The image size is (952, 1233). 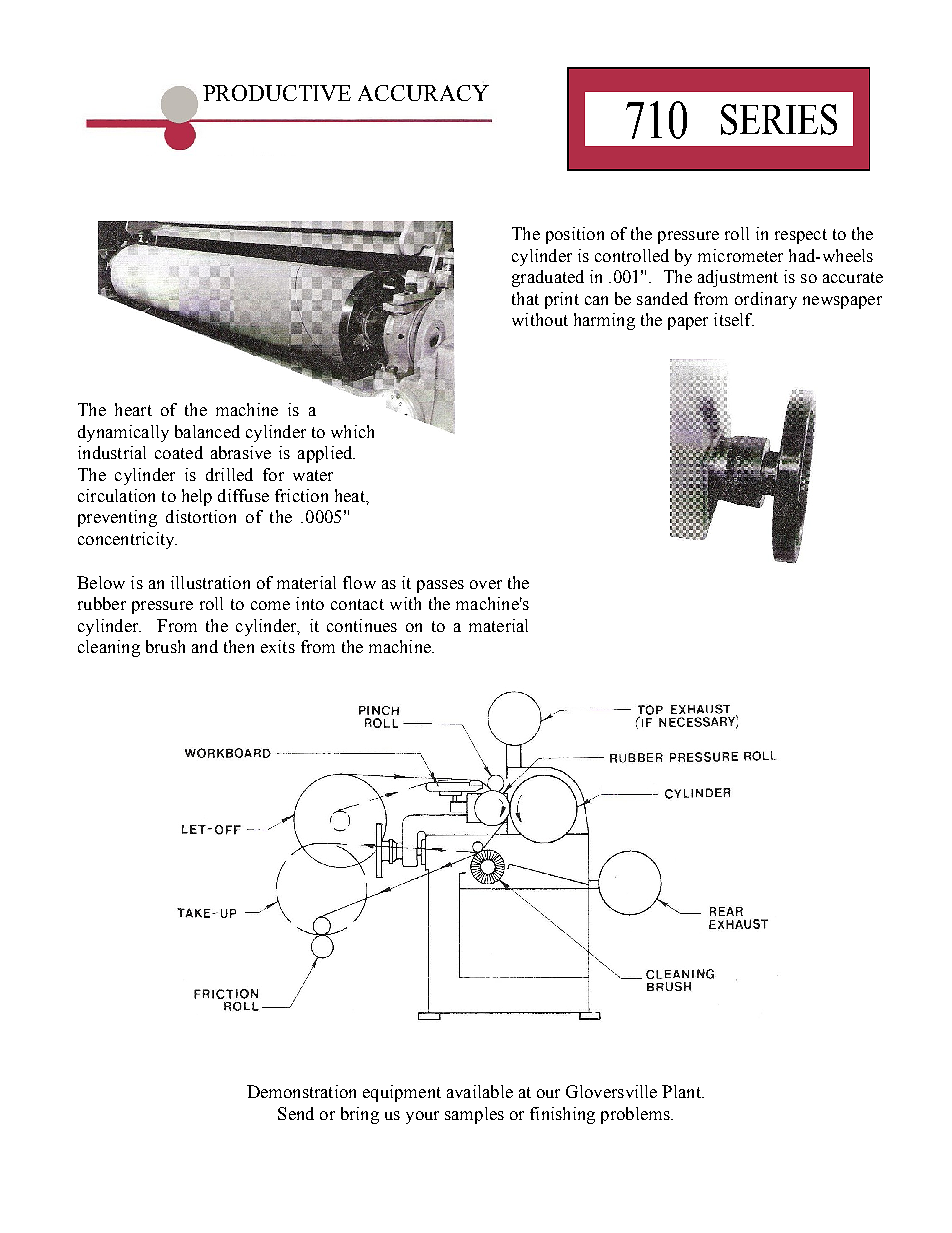 I want to click on illustration, so click(x=210, y=582).
